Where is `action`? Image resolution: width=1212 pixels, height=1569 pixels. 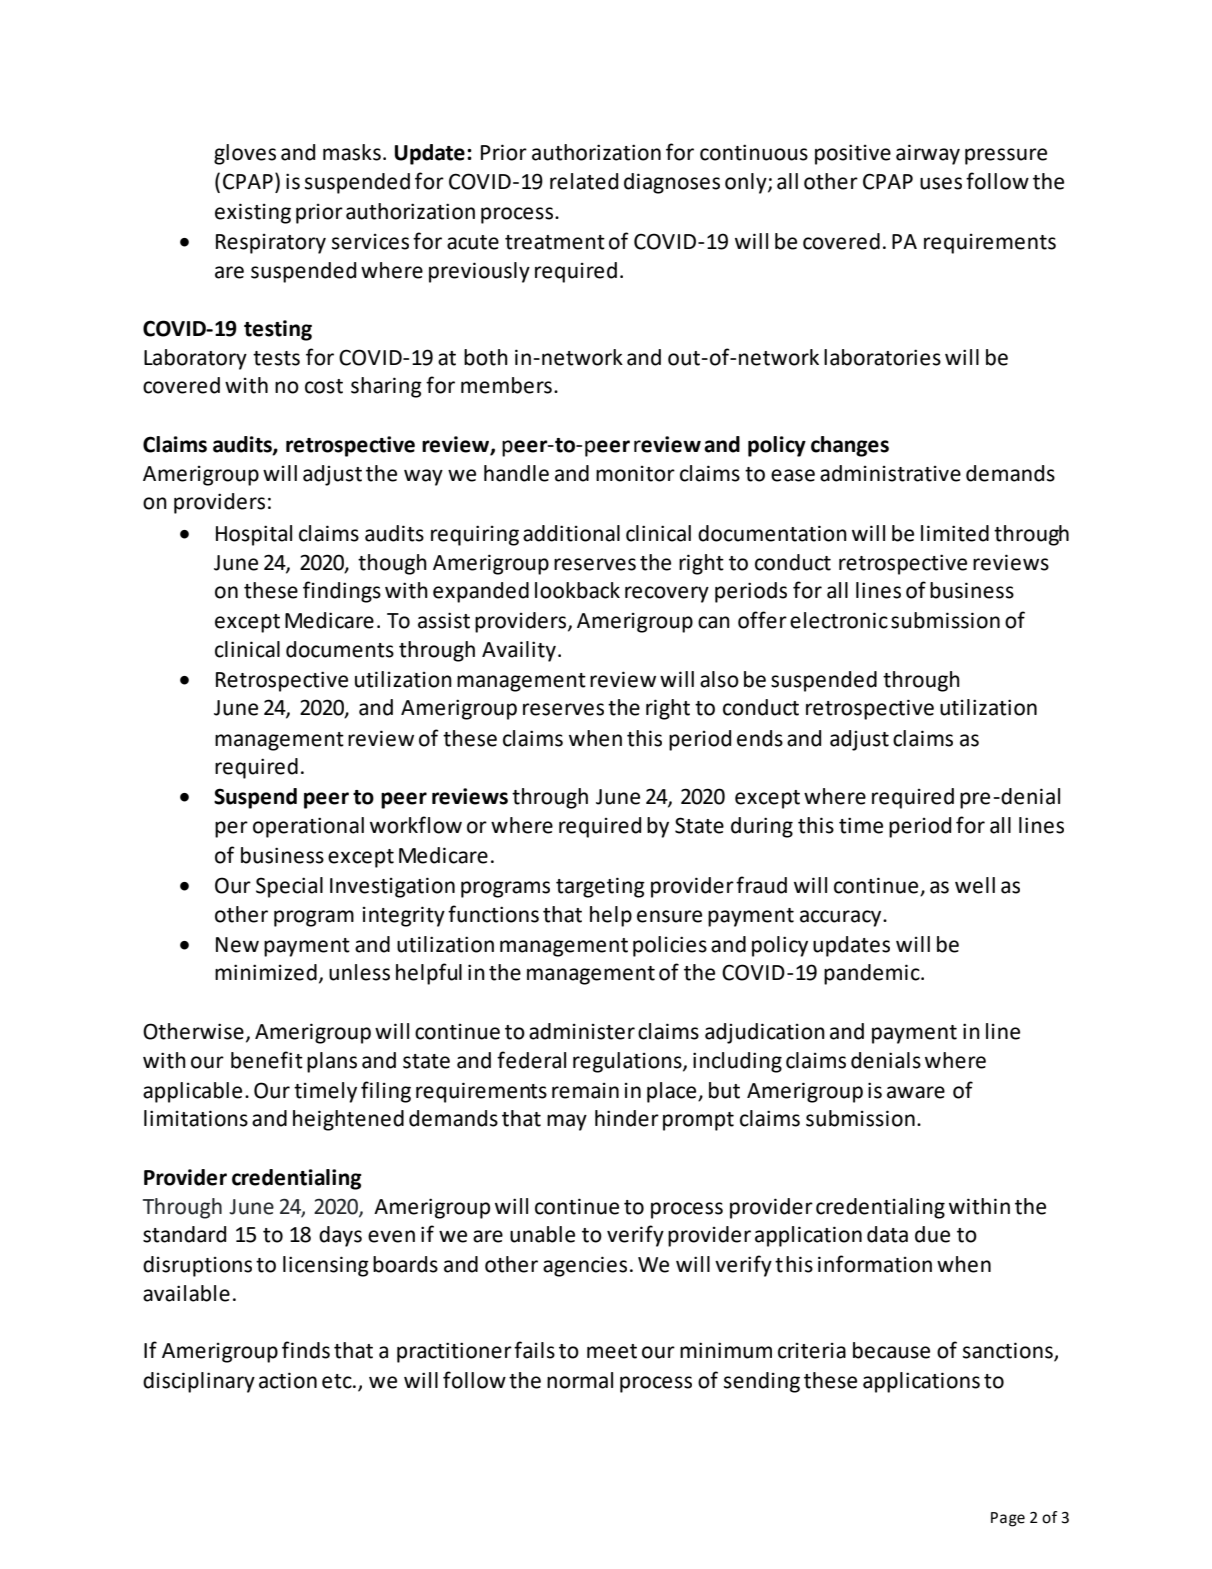 action is located at coordinates (288, 1380).
